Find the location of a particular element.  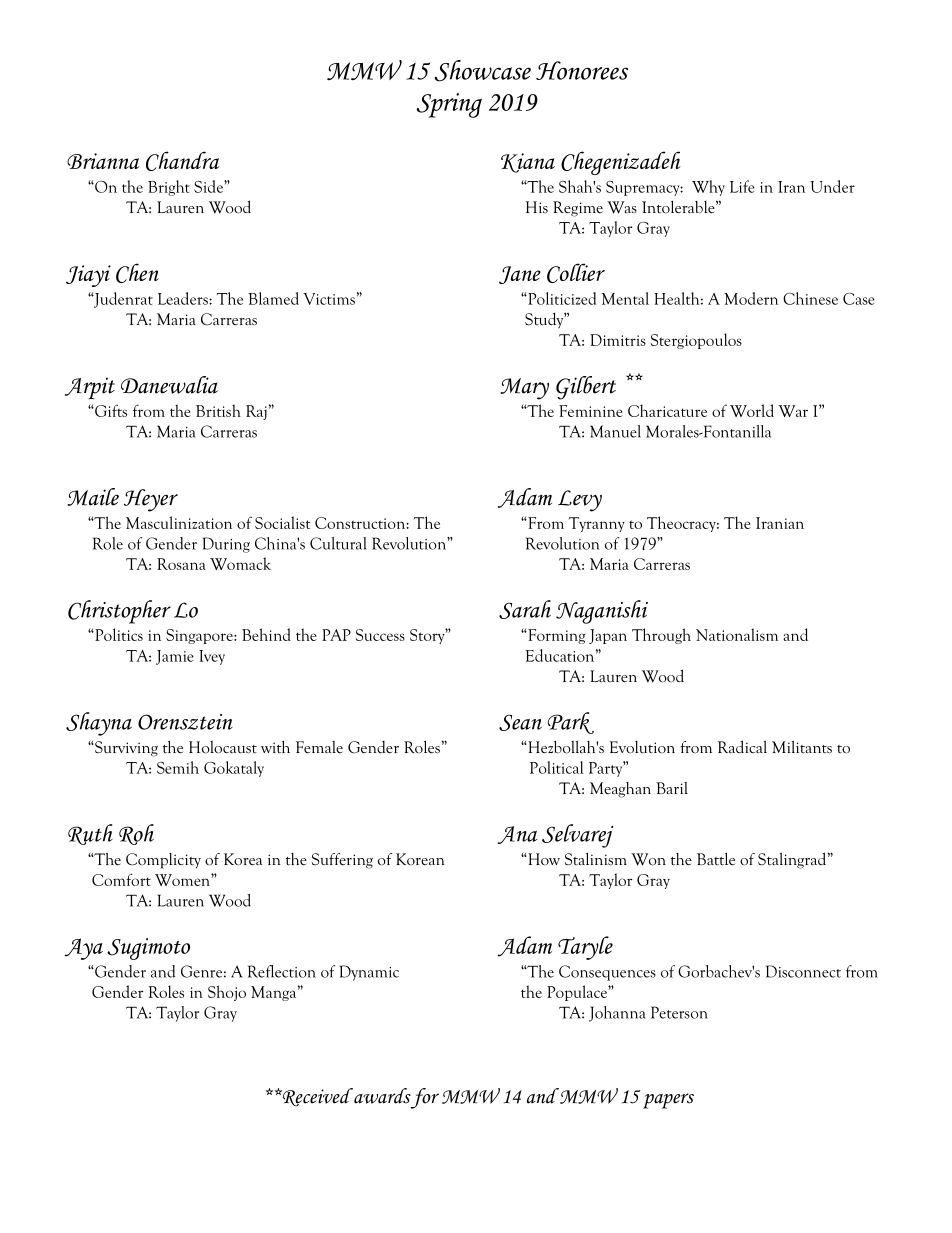

Nationalism is located at coordinates (737, 634).
